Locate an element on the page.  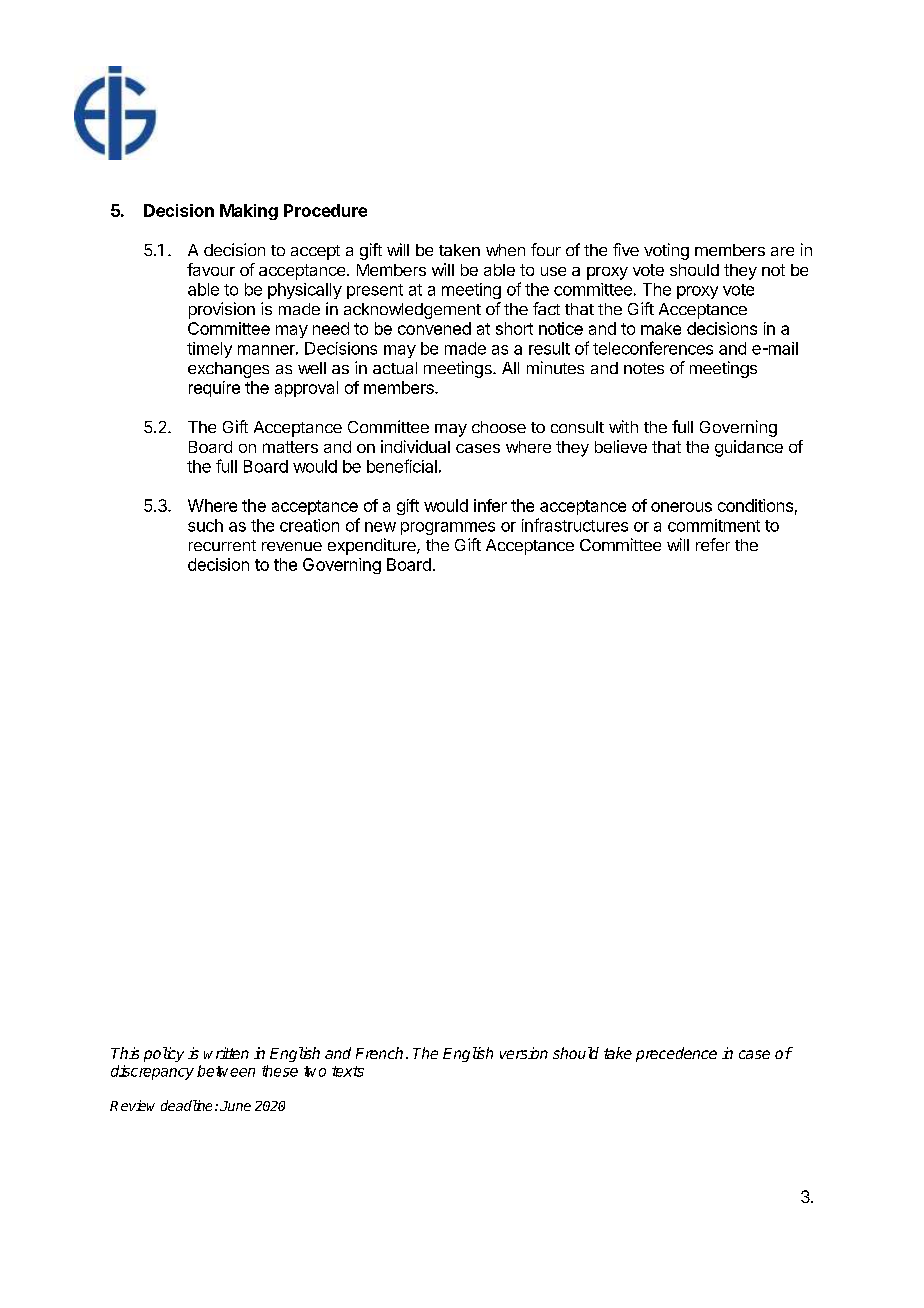
expenditure is located at coordinates (373, 546).
